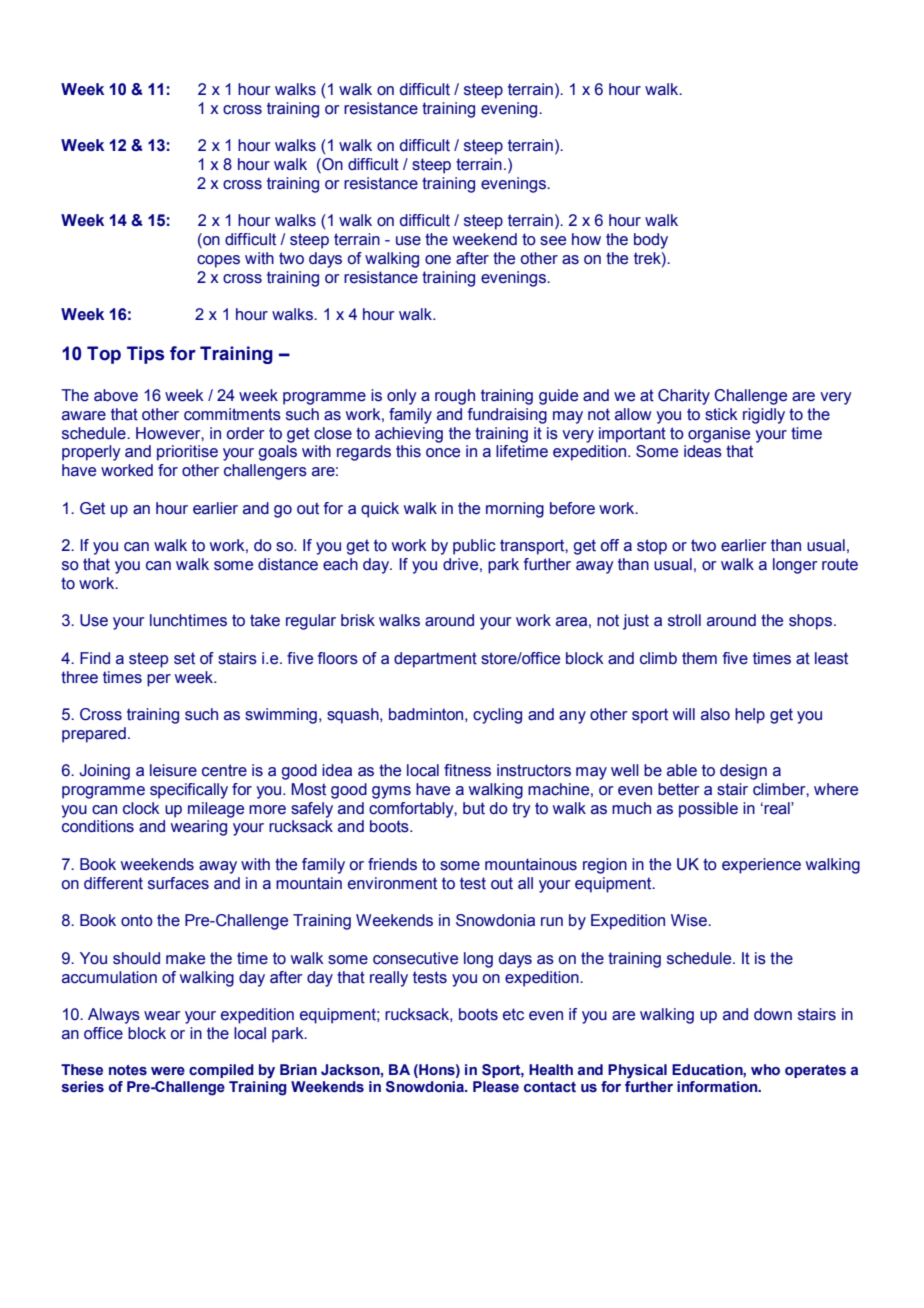 The height and width of the screenshot is (1308, 924). What do you see at coordinates (651, 241) in the screenshot?
I see `body` at bounding box center [651, 241].
